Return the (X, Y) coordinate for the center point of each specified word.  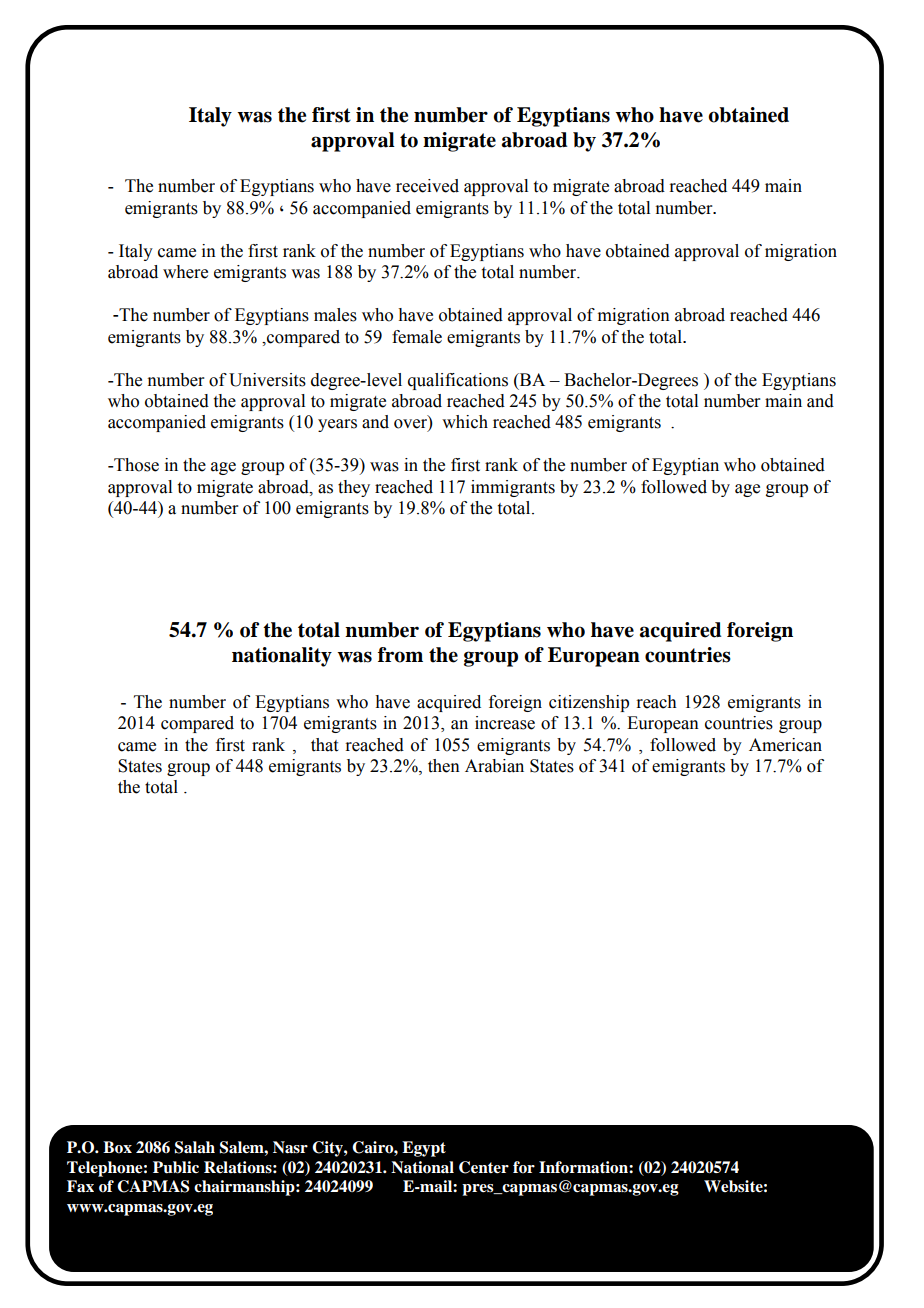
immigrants (513, 488)
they (354, 488)
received (427, 186)
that (324, 745)
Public (176, 1167)
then (444, 766)
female (417, 337)
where (185, 272)
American (785, 745)
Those (135, 465)
